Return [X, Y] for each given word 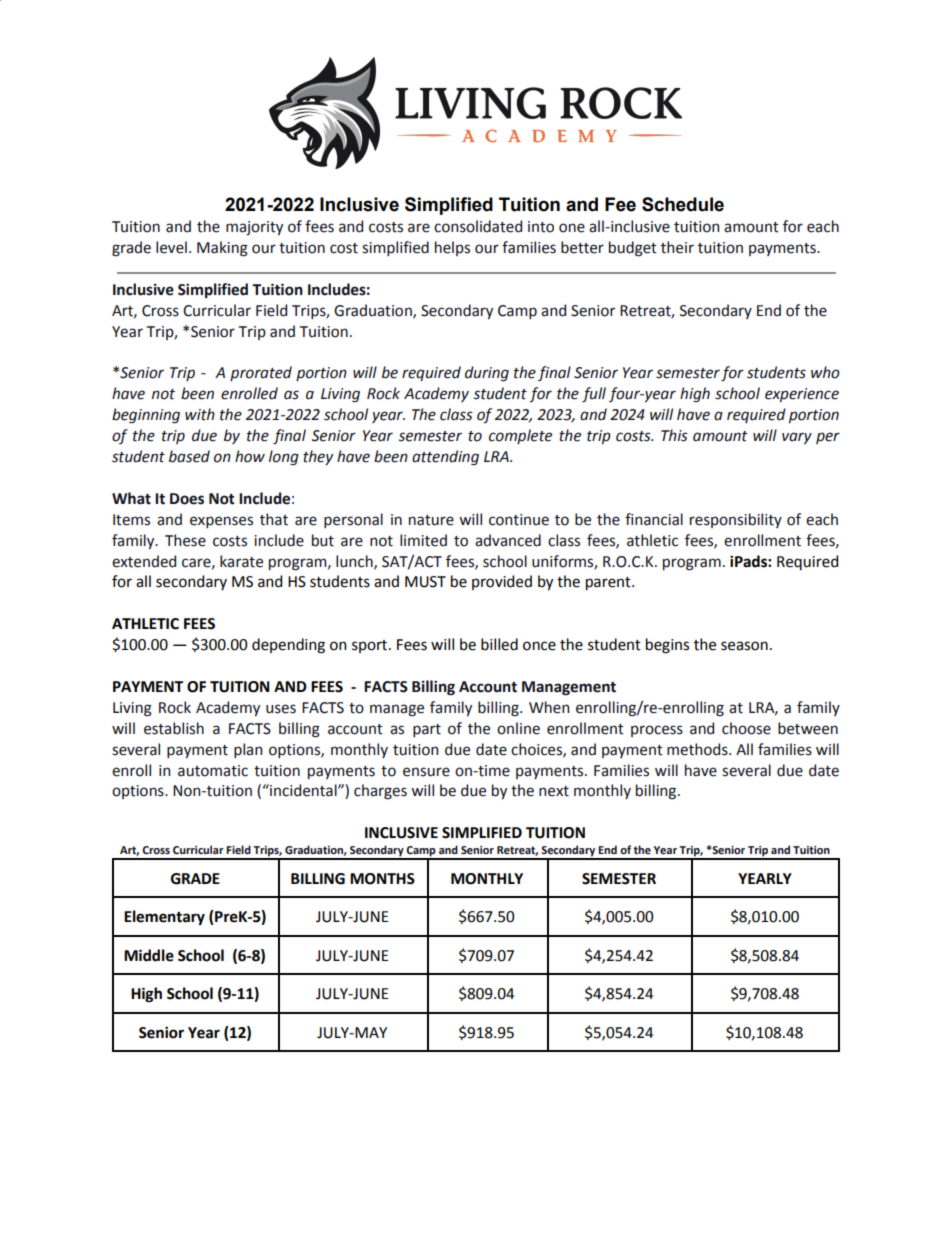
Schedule [683, 204]
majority [254, 228]
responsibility [736, 520]
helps [452, 248]
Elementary [164, 918]
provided [502, 582]
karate [241, 561]
